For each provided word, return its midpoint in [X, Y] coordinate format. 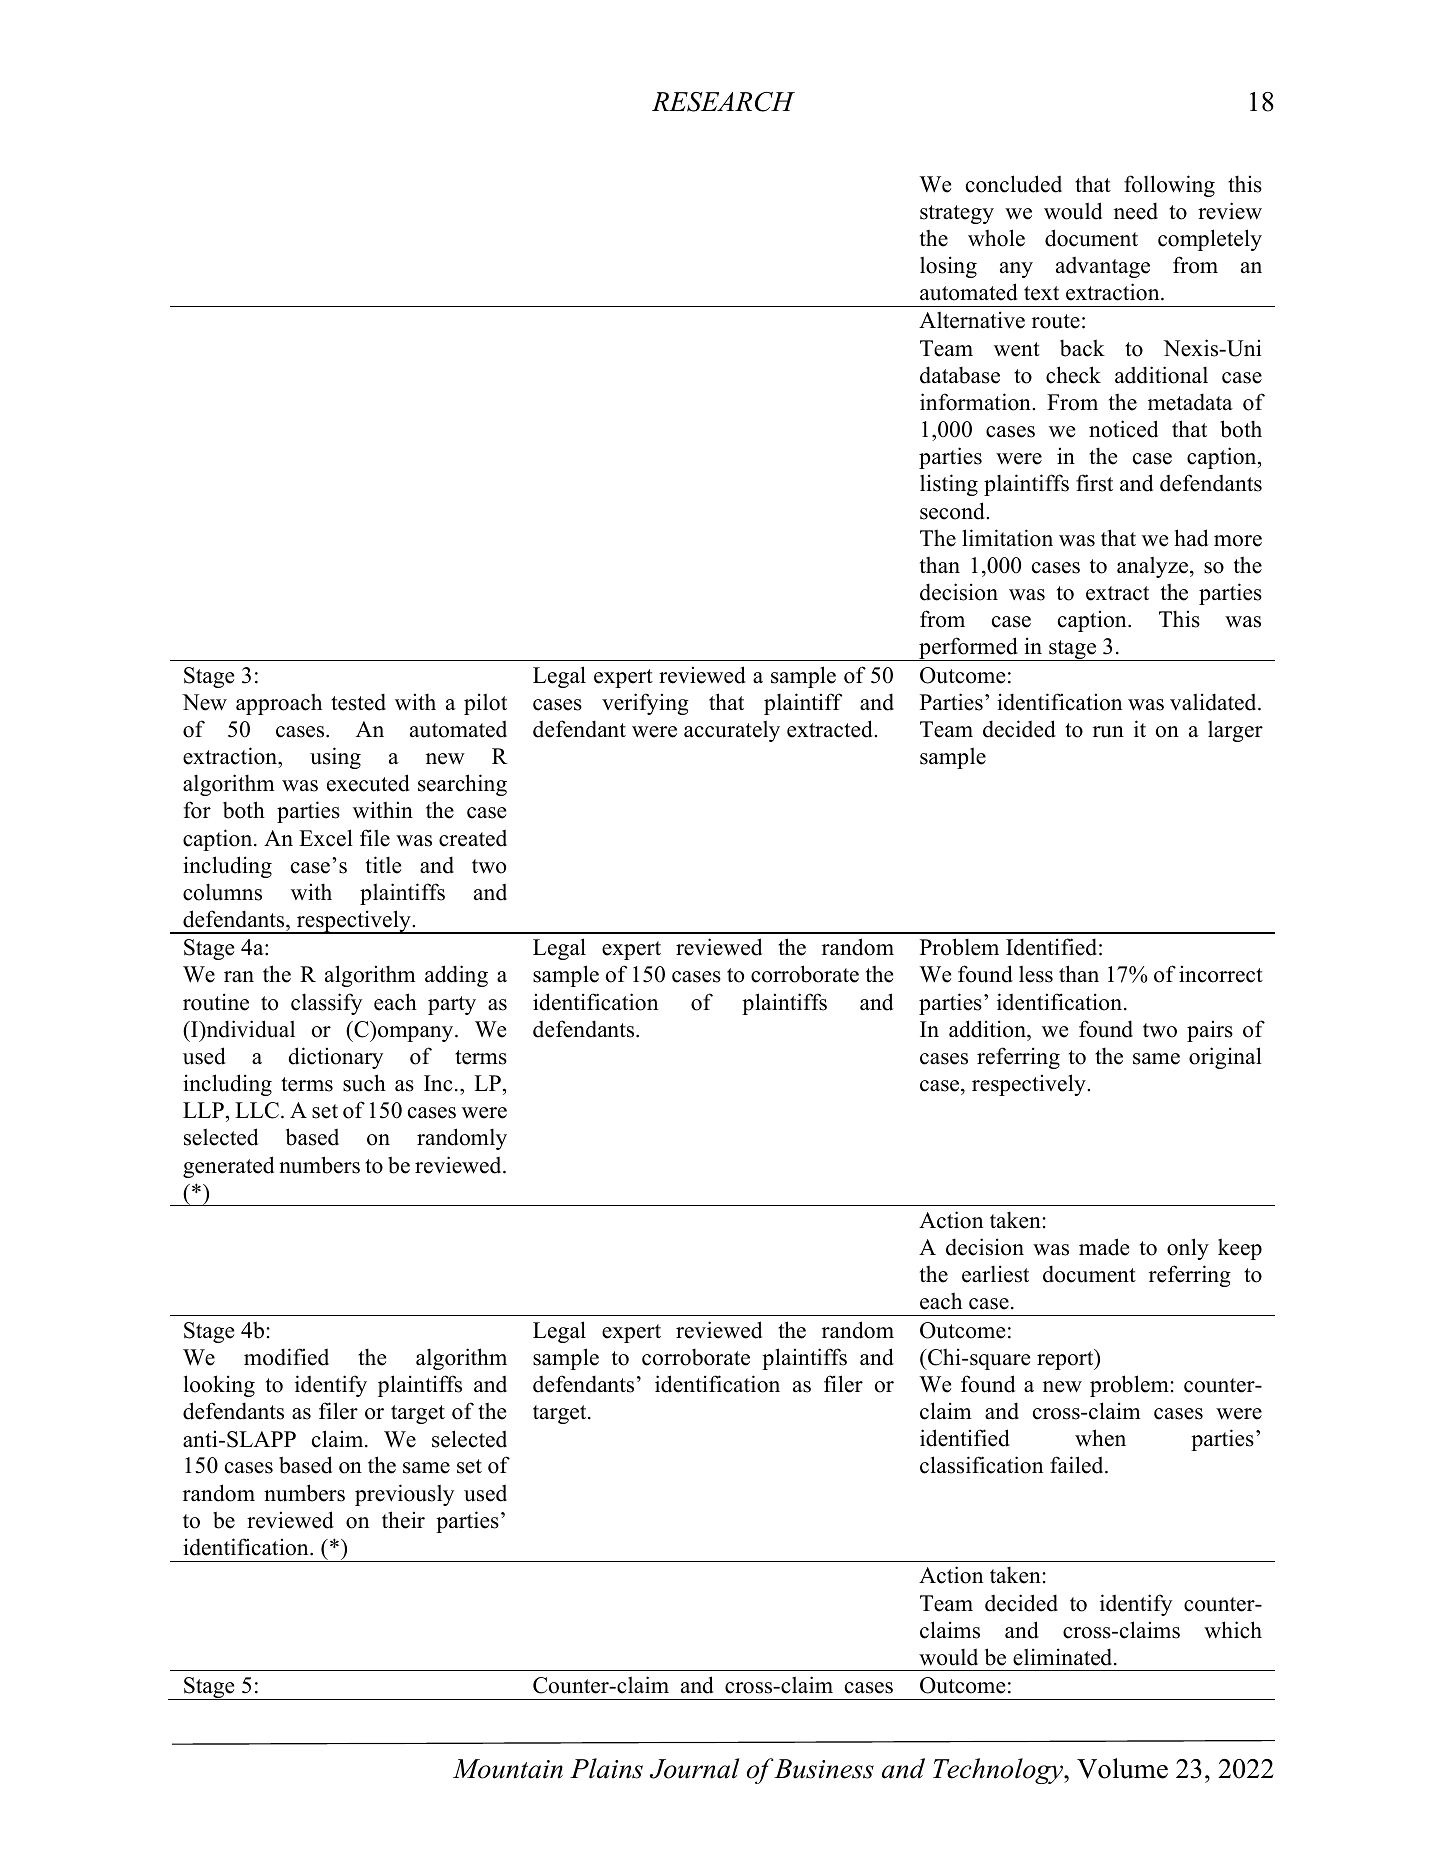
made [1104, 1247]
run [1108, 732]
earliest [995, 1274]
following [1169, 186]
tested [358, 702]
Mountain [508, 1769]
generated [228, 1167]
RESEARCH [723, 102]
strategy [957, 214]
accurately [732, 731]
